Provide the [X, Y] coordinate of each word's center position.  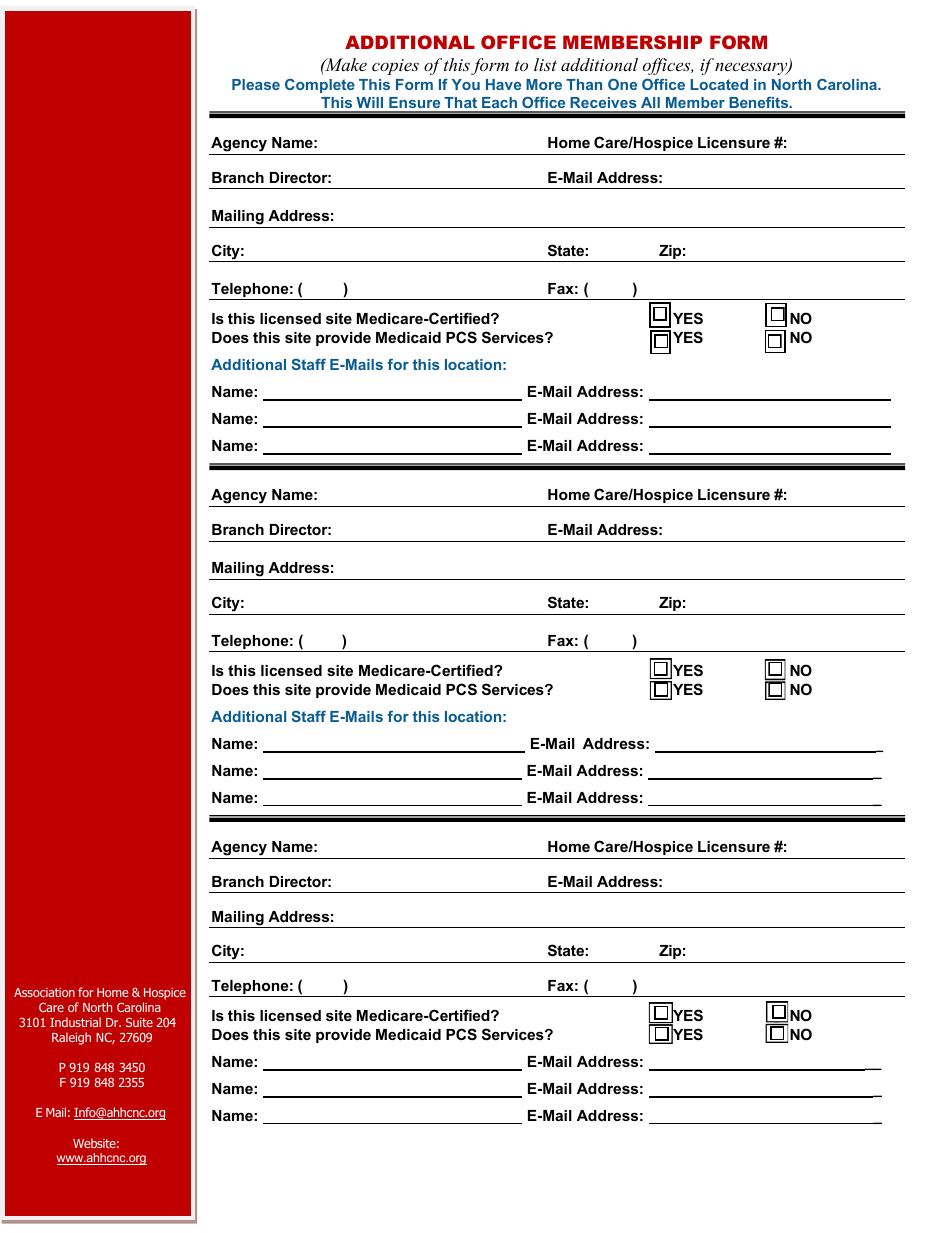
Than [584, 84]
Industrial [75, 1022]
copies [395, 67]
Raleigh [71, 1038]
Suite [139, 1022]
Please [256, 84]
